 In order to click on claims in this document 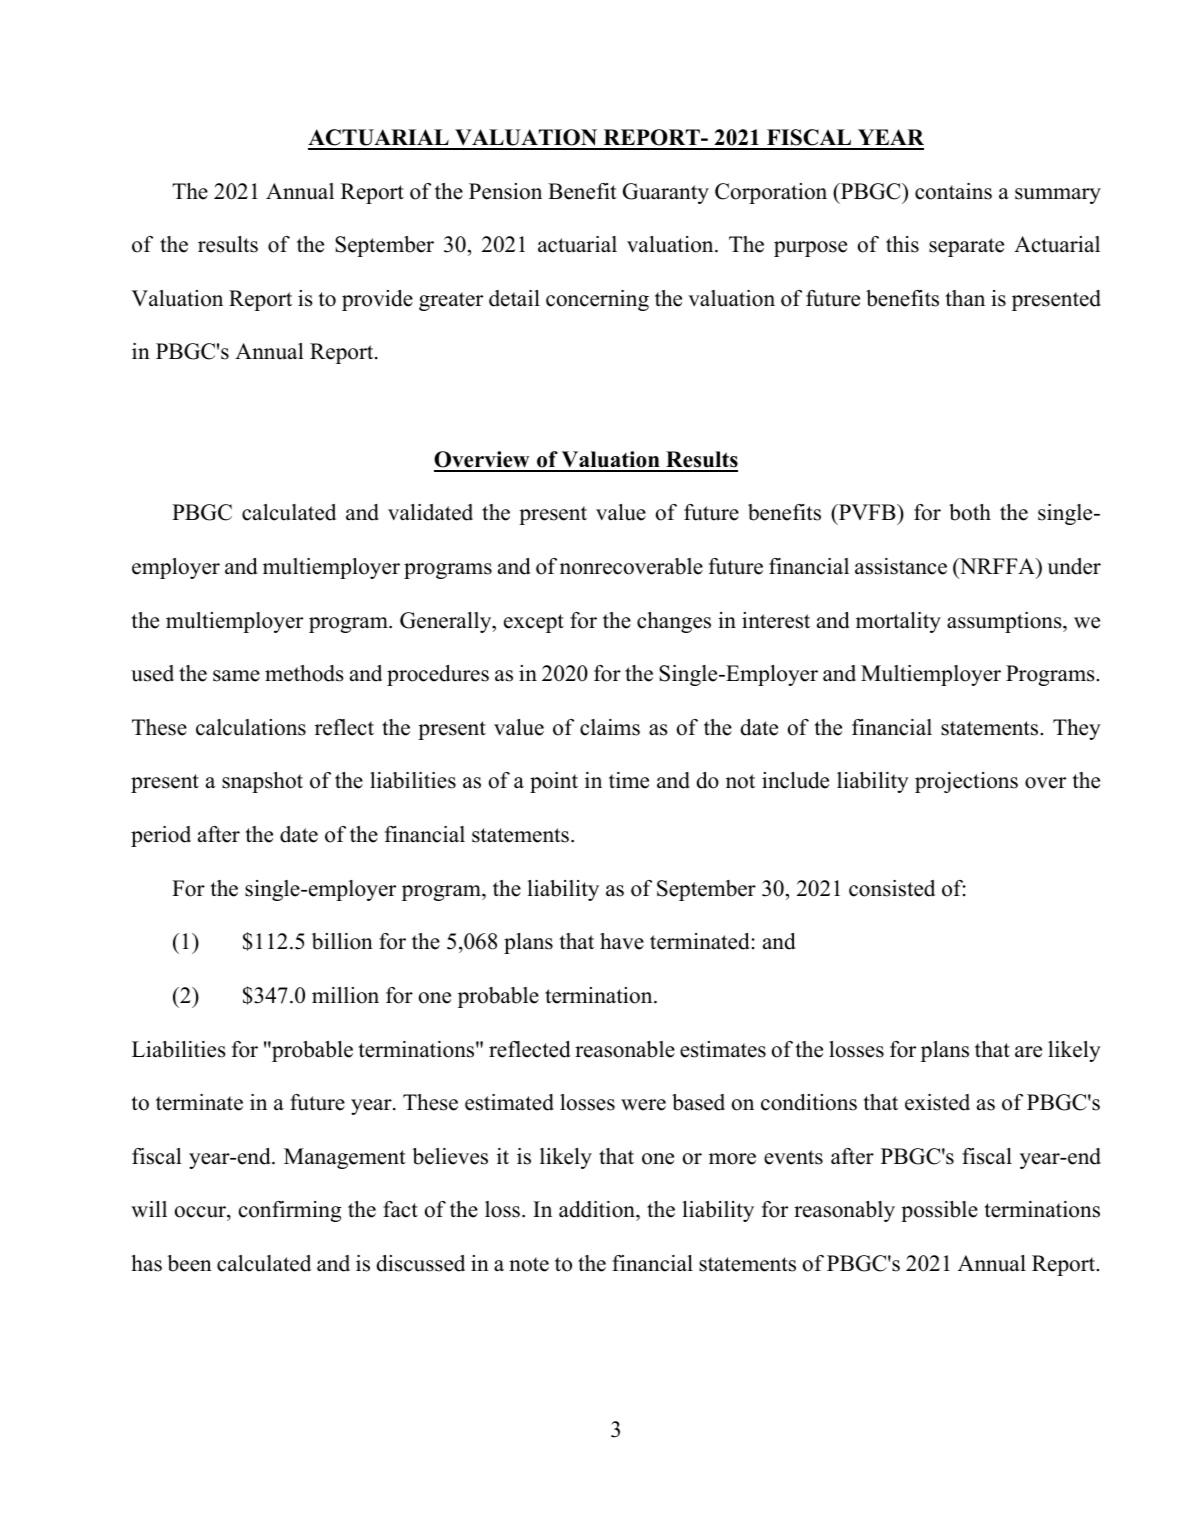, I will do `click(610, 727)`.
